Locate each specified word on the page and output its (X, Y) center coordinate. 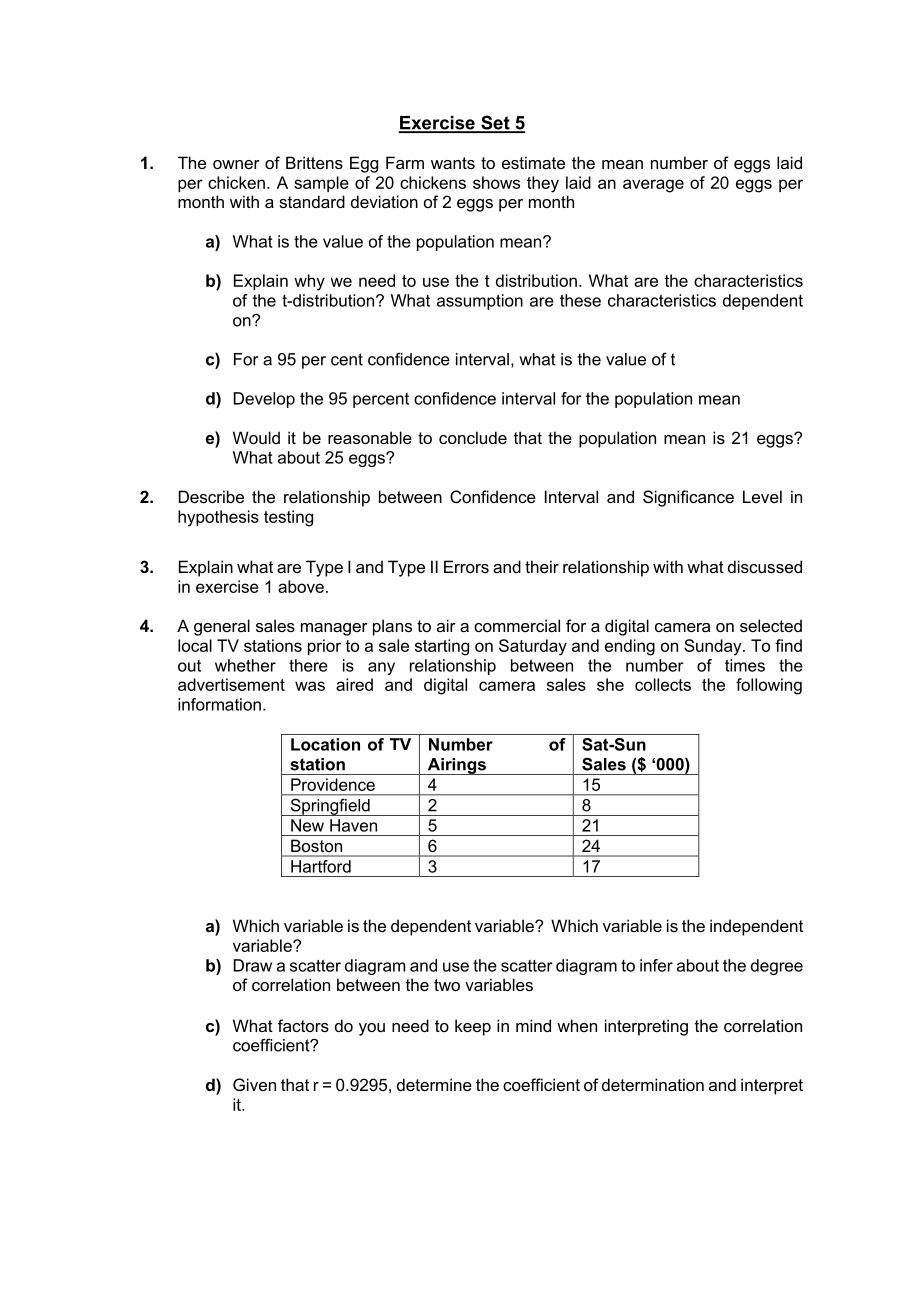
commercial (517, 625)
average (653, 186)
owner (236, 164)
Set (495, 123)
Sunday (714, 647)
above (301, 586)
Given (254, 1084)
